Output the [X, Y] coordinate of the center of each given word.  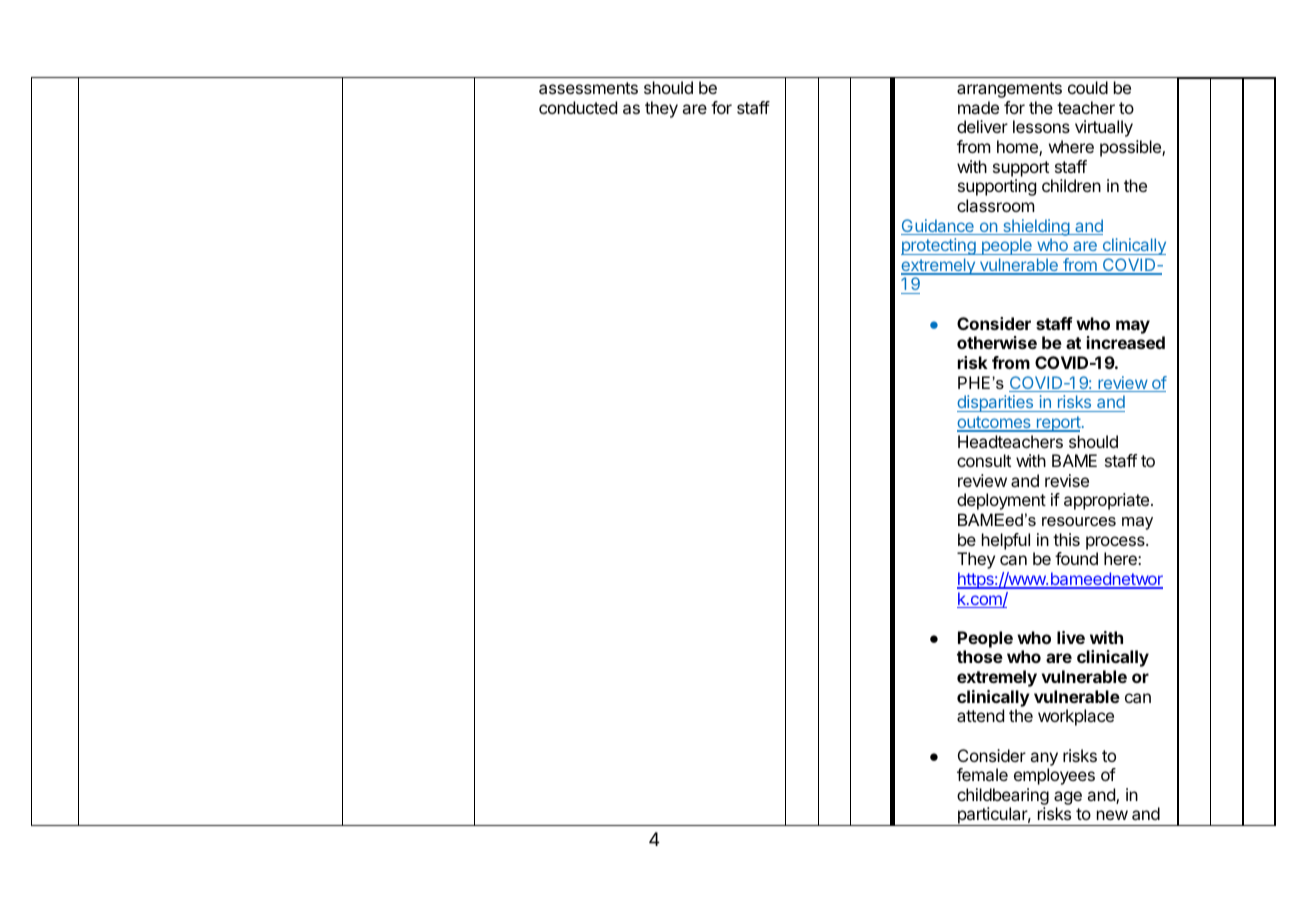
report [1058, 424]
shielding [1036, 227]
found [1076, 558]
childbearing [1003, 798]
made [978, 107]
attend [980, 715]
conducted [578, 107]
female [982, 774]
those [980, 656]
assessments [588, 88]
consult [984, 460]
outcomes [995, 423]
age [1068, 799]
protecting [939, 246]
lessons [1041, 126]
